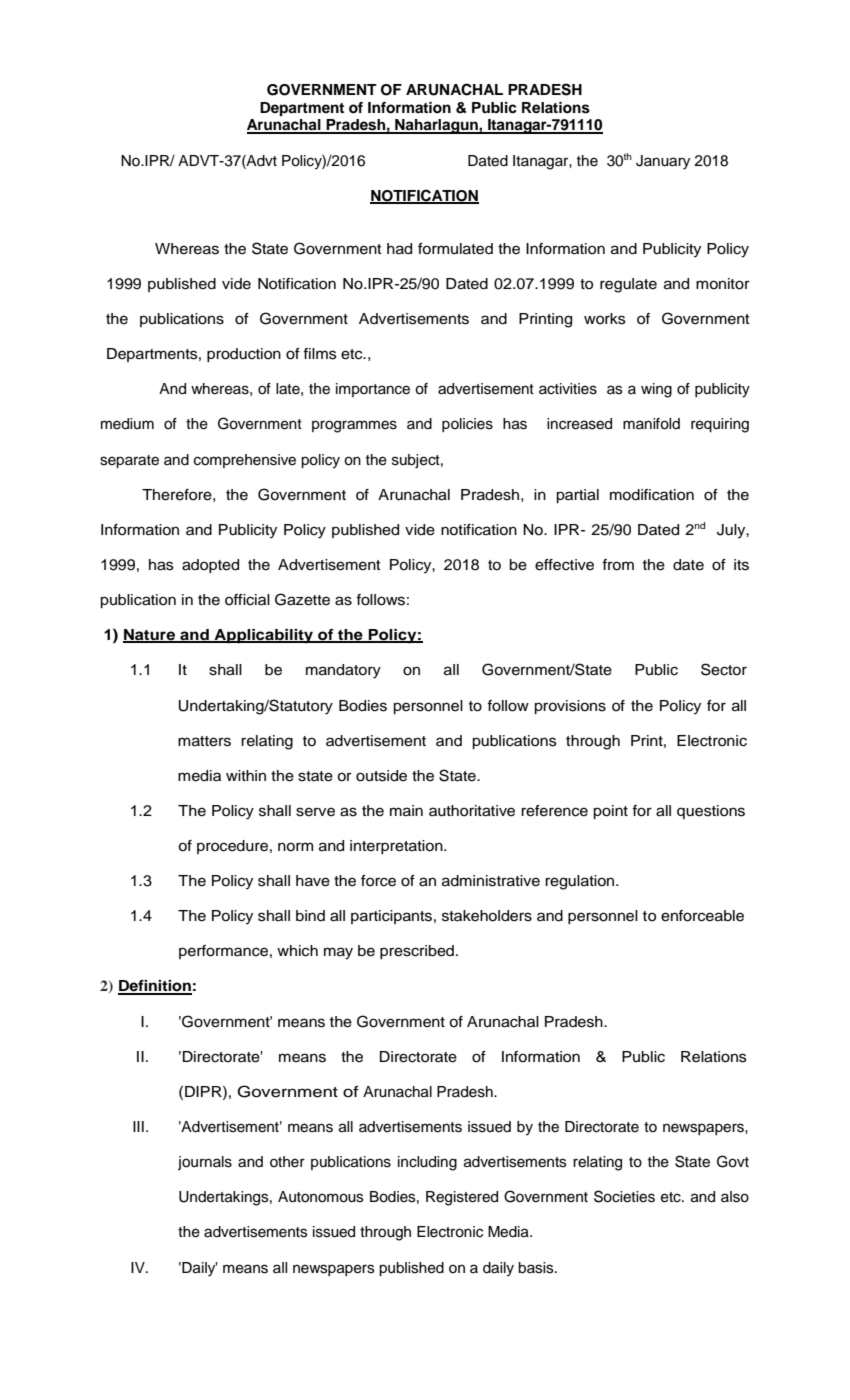 Image resolution: width=850 pixels, height=1400 pixels. I want to click on participants, so click(391, 917).
